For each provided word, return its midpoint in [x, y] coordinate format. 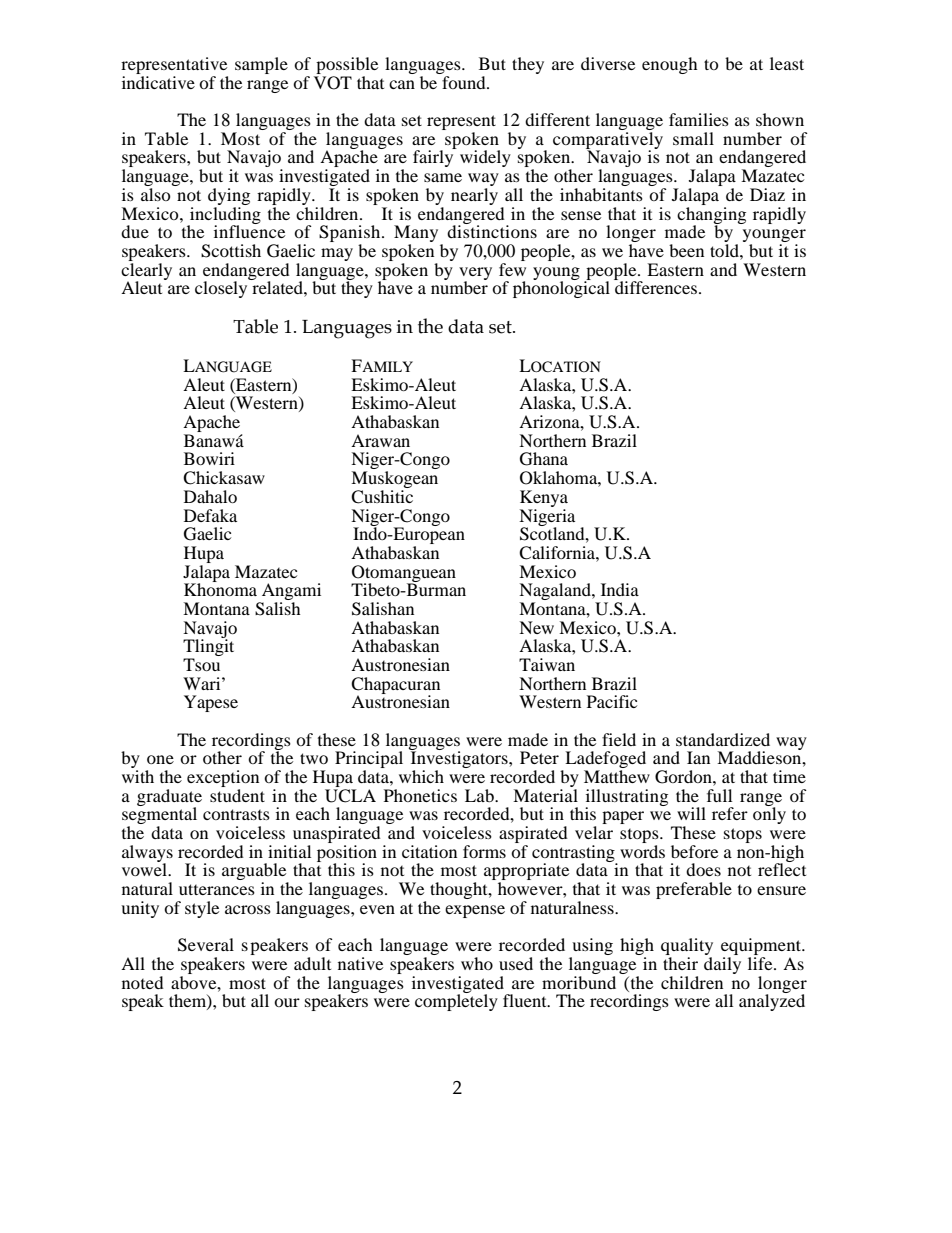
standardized [723, 739]
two [314, 758]
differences [655, 286]
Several [206, 945]
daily [722, 965]
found [465, 82]
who [477, 963]
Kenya [544, 498]
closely [222, 288]
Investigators [459, 760]
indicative [158, 82]
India [620, 589]
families [699, 119]
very [475, 274]
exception [223, 780]
